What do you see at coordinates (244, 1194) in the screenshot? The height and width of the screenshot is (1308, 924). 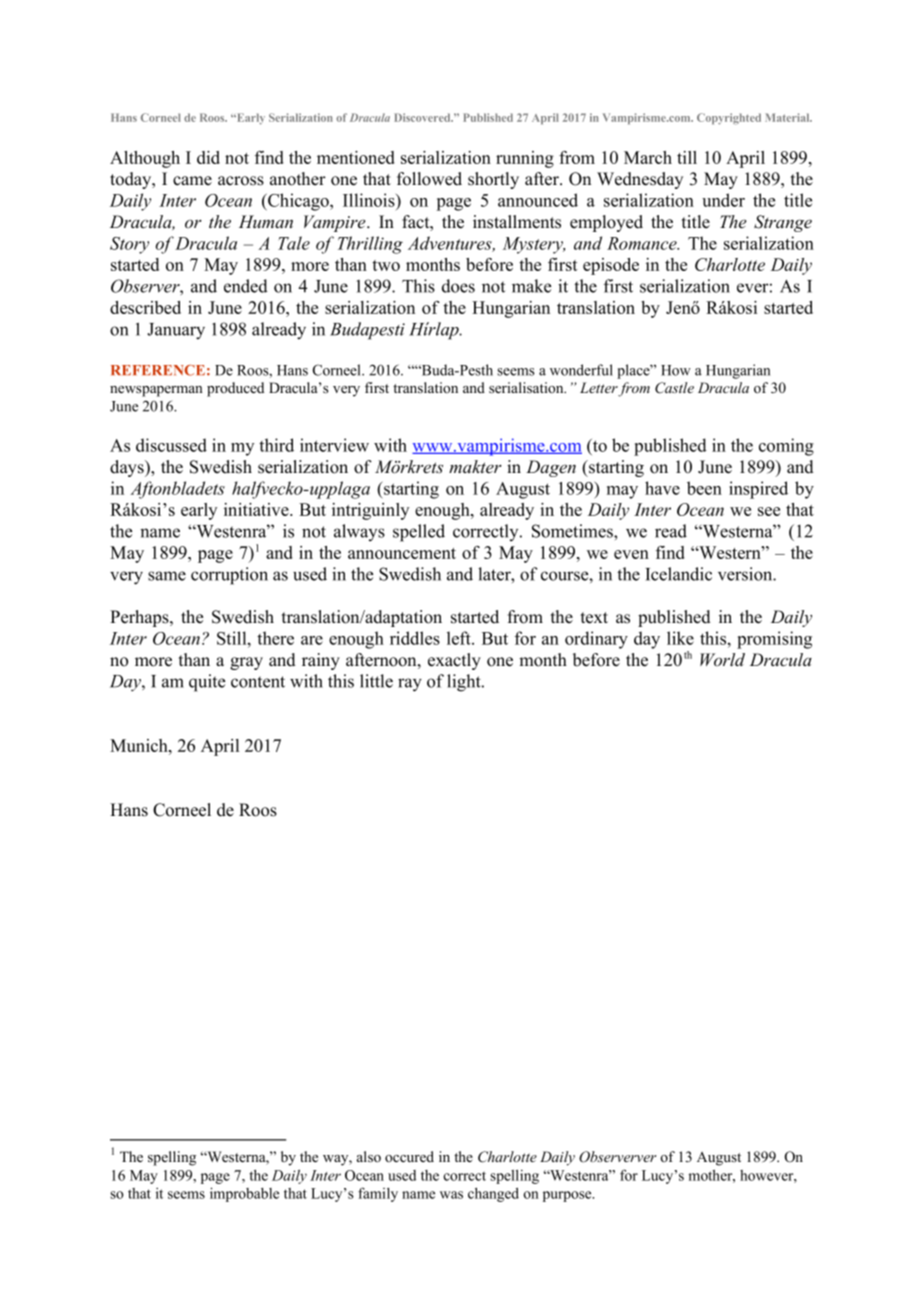 I see `improbable` at bounding box center [244, 1194].
